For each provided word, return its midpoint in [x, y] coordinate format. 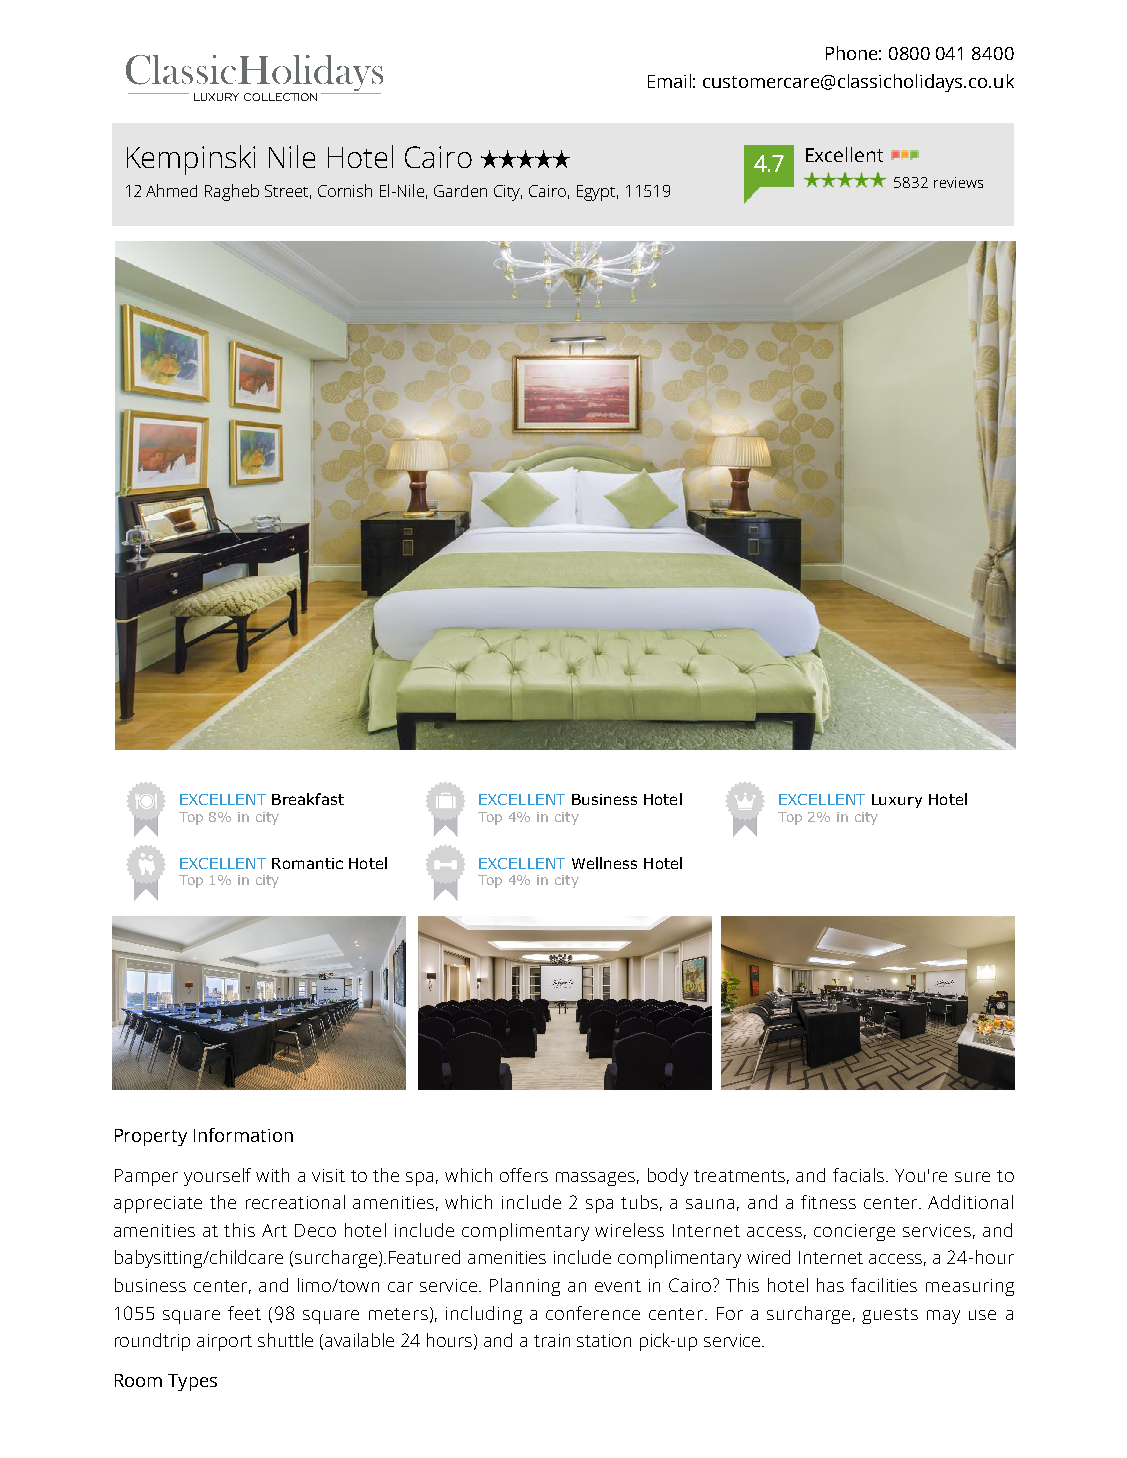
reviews [958, 182]
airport [224, 1342]
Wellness [604, 863]
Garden [460, 191]
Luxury [897, 801]
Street [288, 192]
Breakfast [308, 799]
